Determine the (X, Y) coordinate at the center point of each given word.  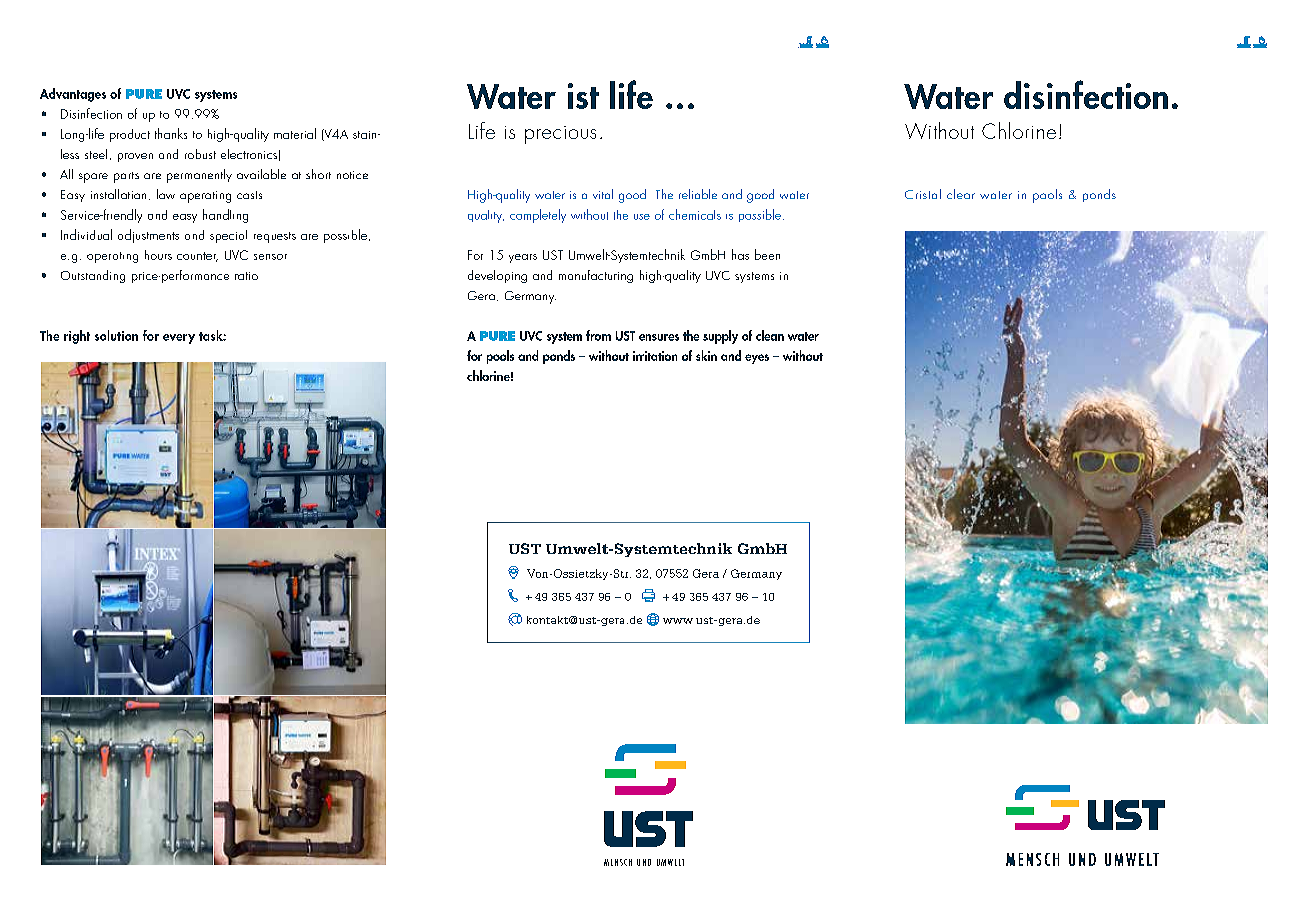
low (166, 194)
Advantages (73, 95)
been (767, 254)
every (179, 339)
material (295, 133)
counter (197, 257)
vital (603, 194)
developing (497, 276)
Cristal (923, 194)
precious (560, 135)
